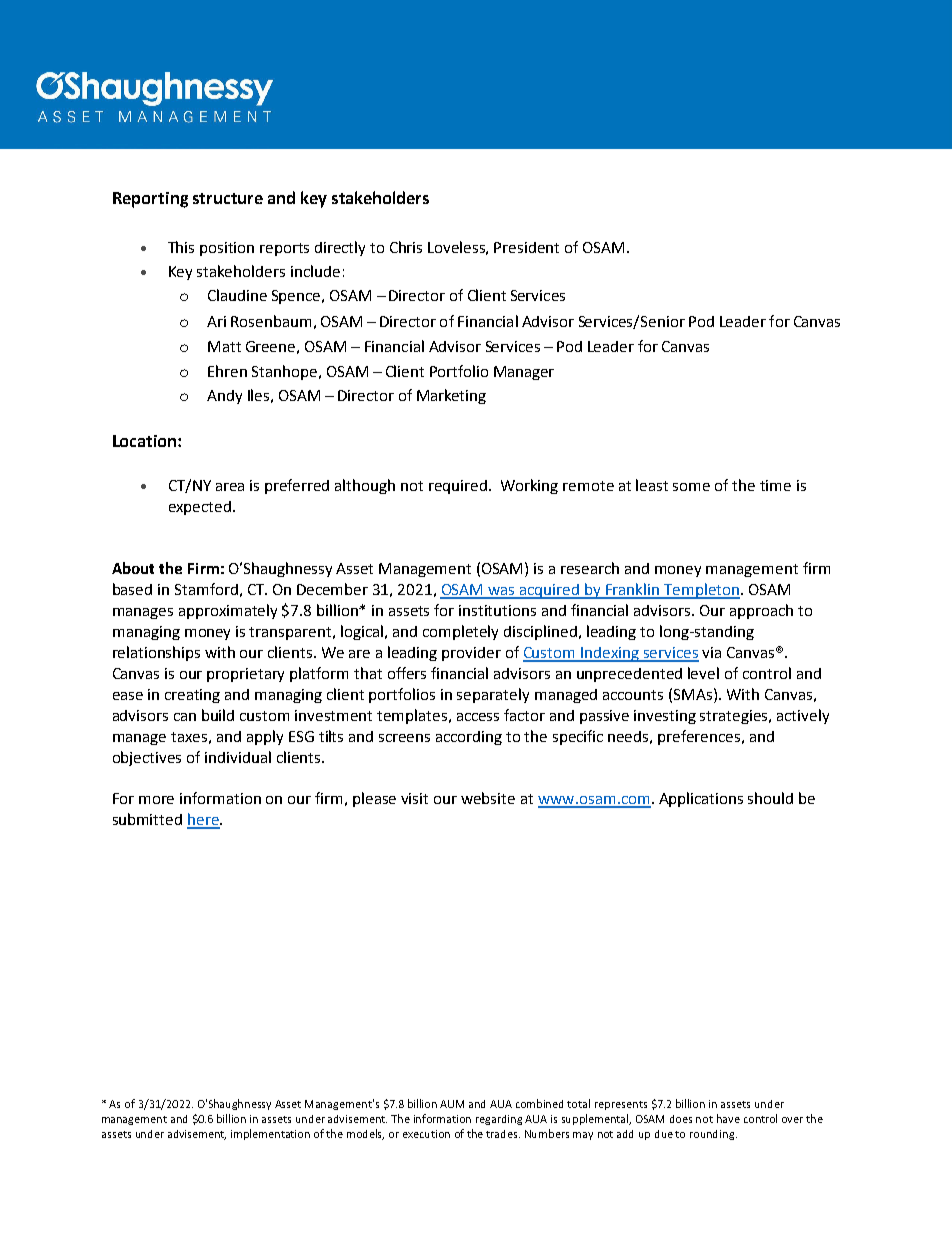  Describe the element at coordinates (270, 1134) in the screenshot. I see `implementation` at that location.
